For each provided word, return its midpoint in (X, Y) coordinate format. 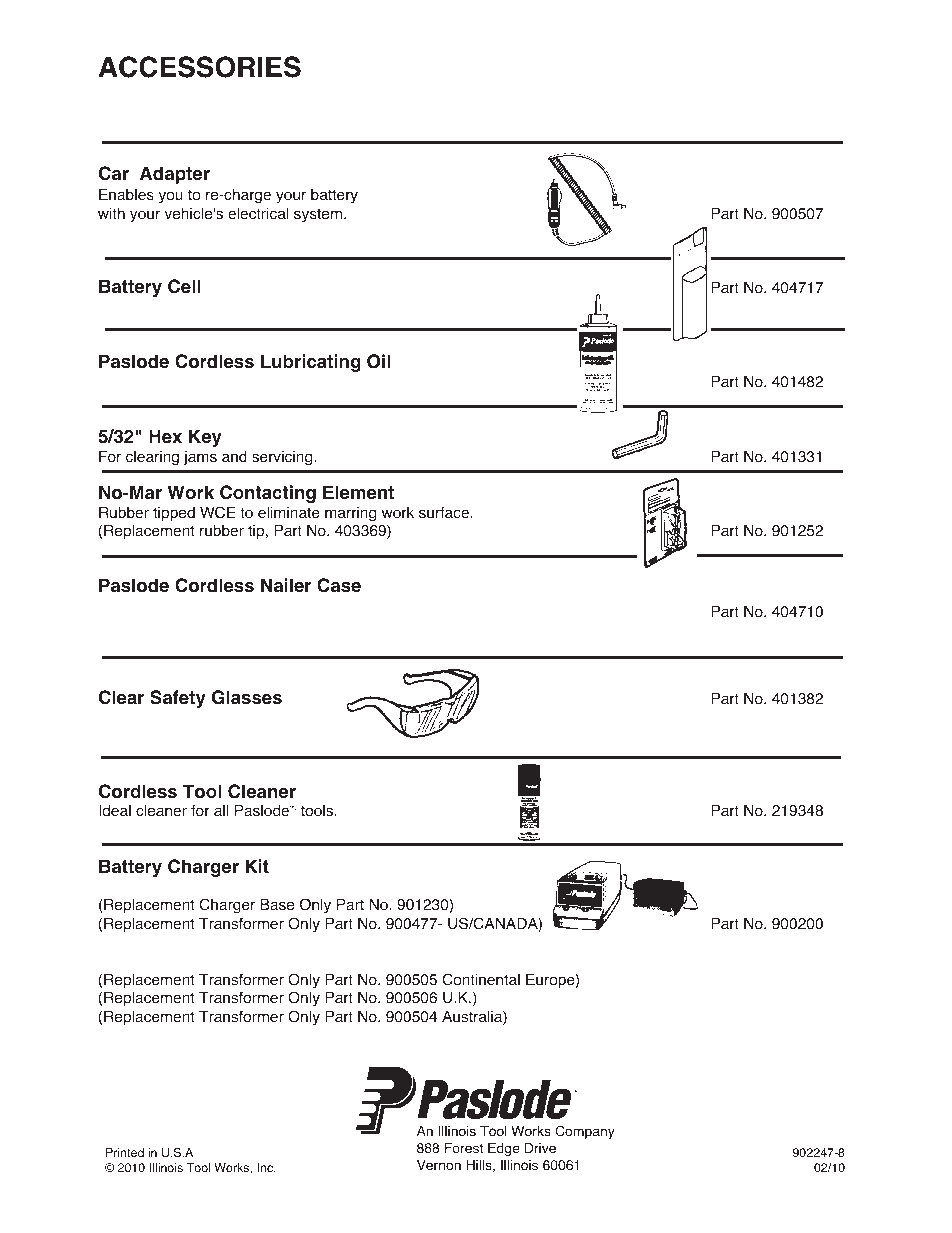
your (291, 197)
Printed (125, 1152)
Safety (178, 699)
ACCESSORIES (199, 67)
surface (445, 512)
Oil (378, 361)
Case (339, 585)
